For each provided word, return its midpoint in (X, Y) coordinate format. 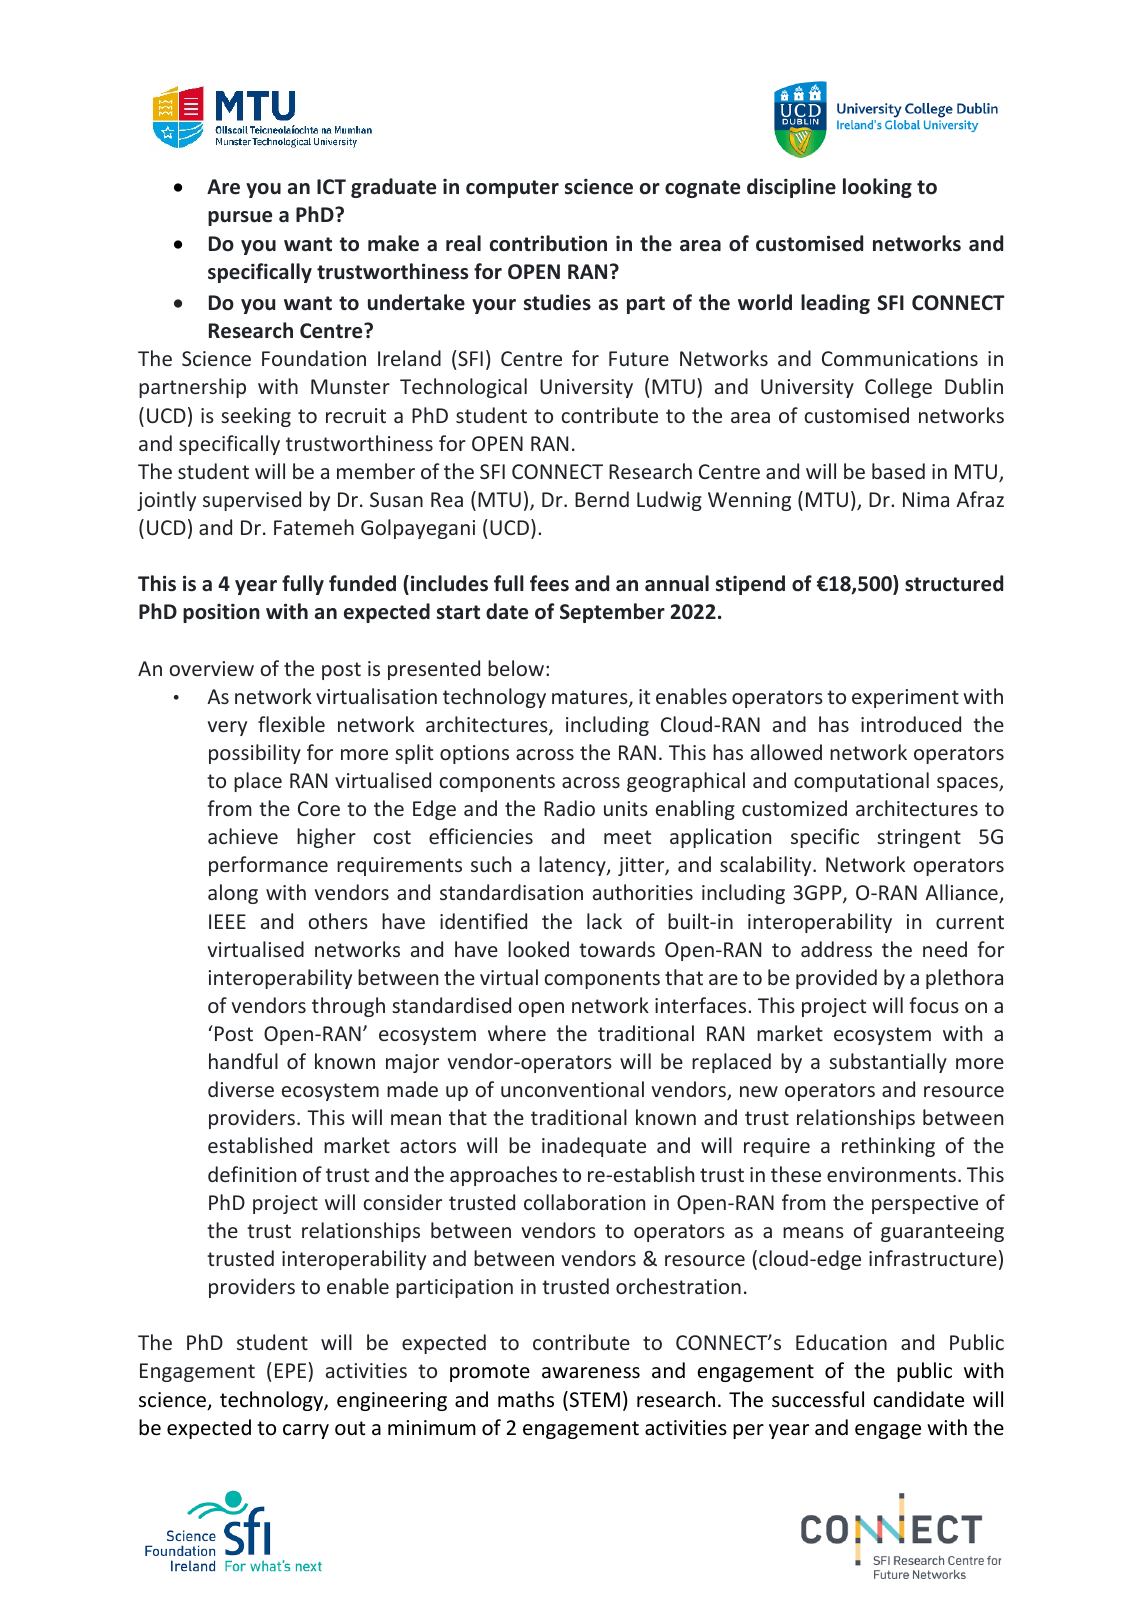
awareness (591, 1373)
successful (818, 1399)
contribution (548, 243)
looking (877, 188)
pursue (240, 218)
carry (306, 1431)
